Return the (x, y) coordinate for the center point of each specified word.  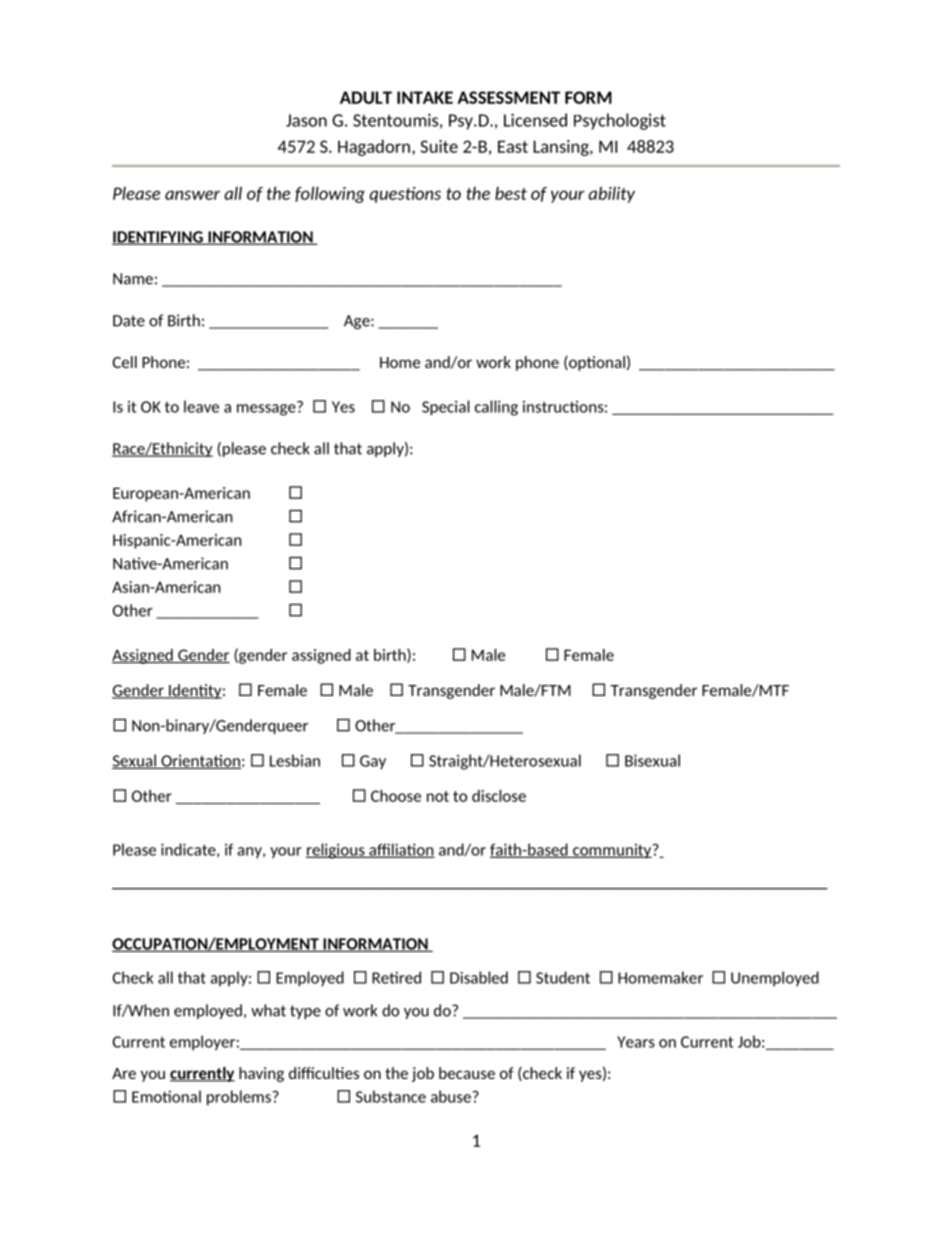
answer (192, 195)
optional (596, 363)
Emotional (166, 1096)
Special (446, 408)
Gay (373, 762)
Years (636, 1042)
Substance (391, 1096)
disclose (499, 796)
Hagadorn (374, 147)
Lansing (562, 148)
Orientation (200, 762)
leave (201, 406)
